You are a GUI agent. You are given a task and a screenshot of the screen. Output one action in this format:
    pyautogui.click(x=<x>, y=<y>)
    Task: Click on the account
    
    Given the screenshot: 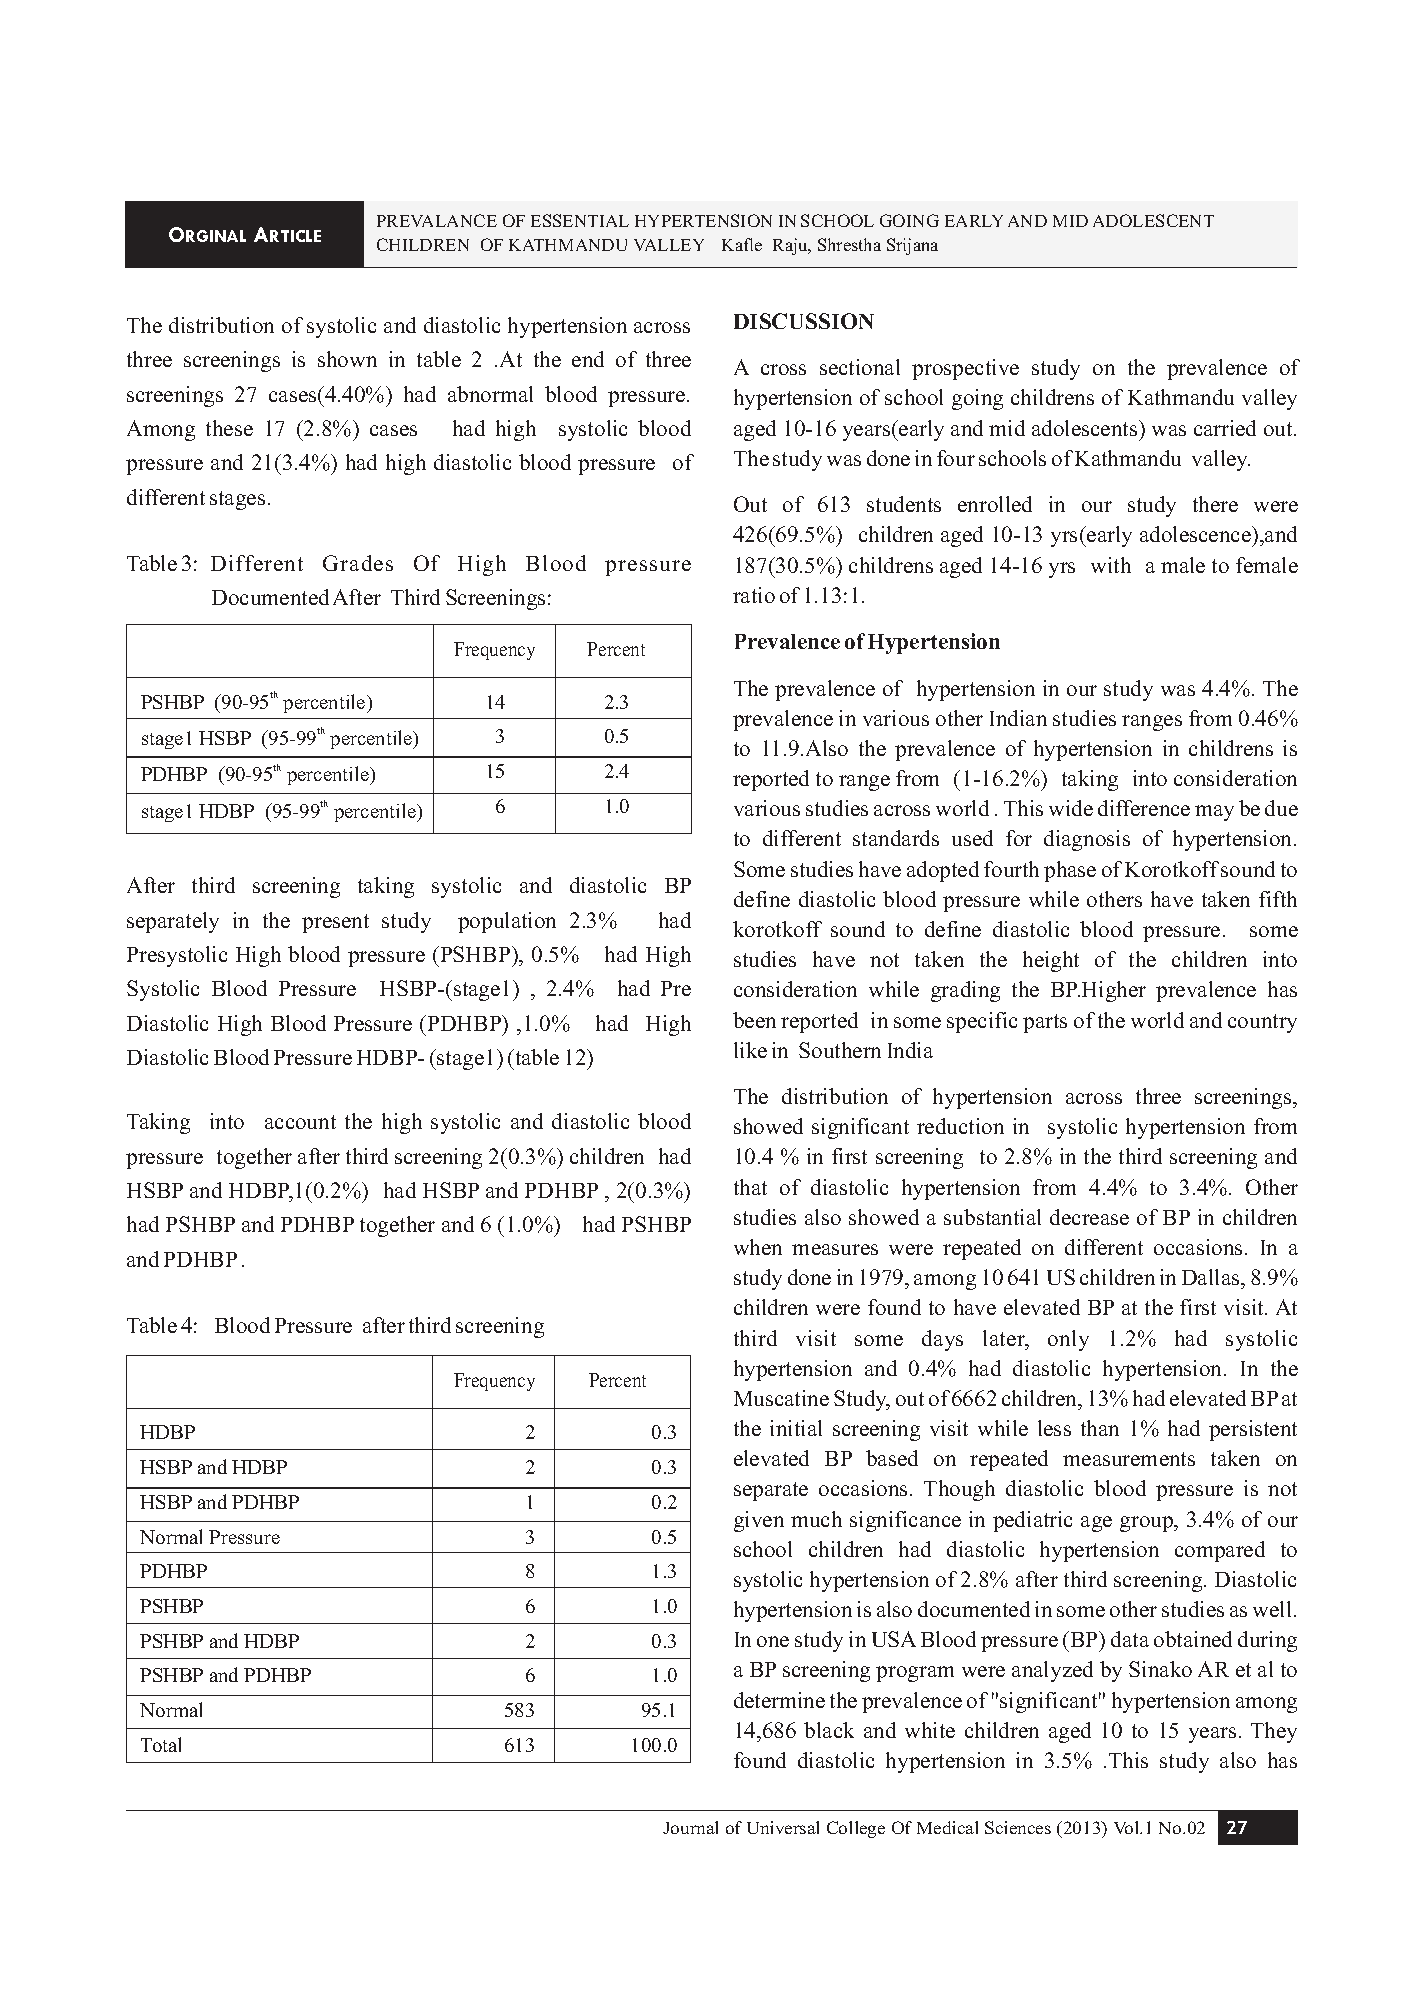 What is the action you would take?
    pyautogui.click(x=300, y=1122)
